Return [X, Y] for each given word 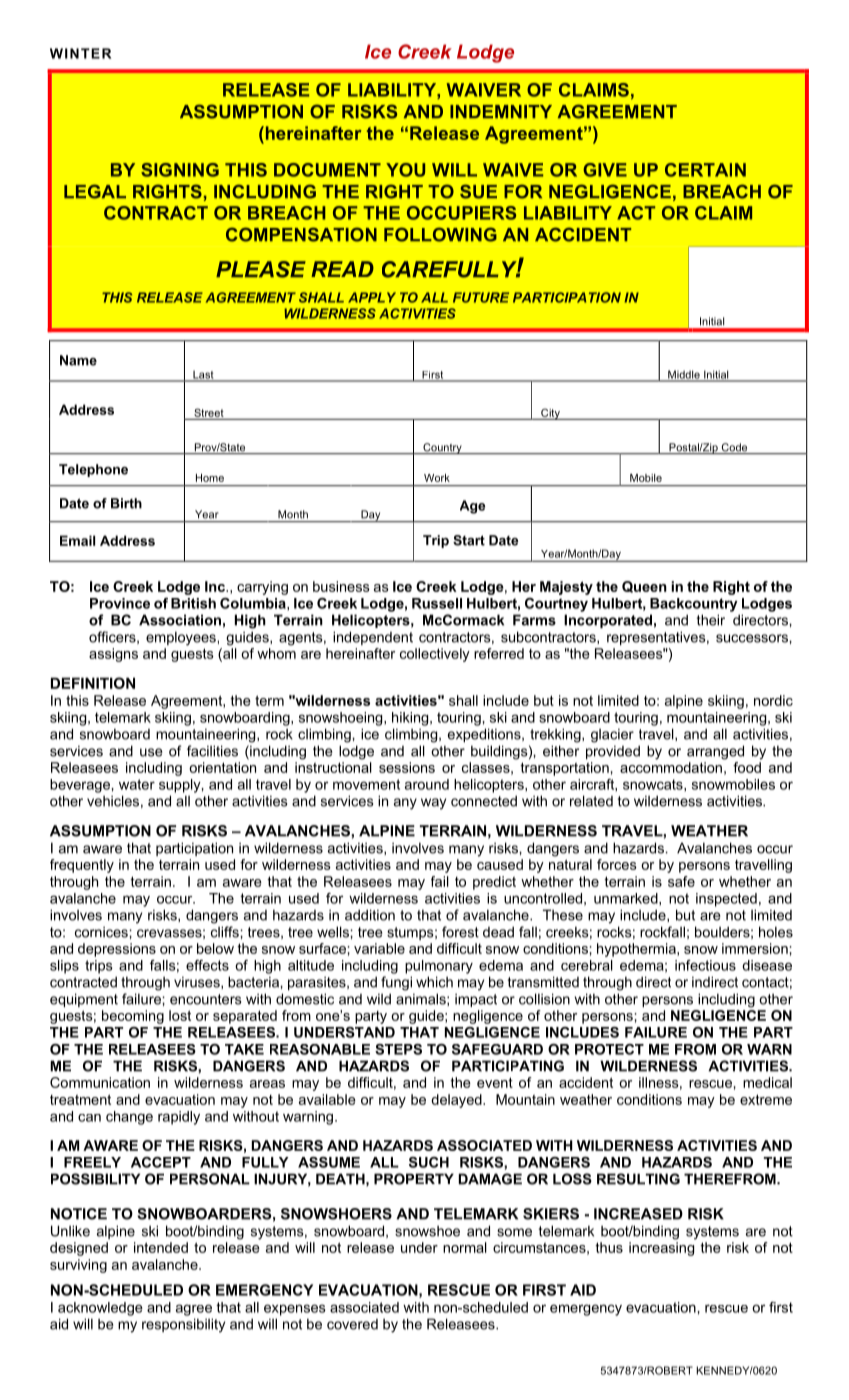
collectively [435, 655]
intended [161, 1247]
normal [465, 1247]
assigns [113, 655]
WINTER [80, 53]
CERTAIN [705, 170]
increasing [661, 1249]
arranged [715, 752]
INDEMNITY [501, 111]
